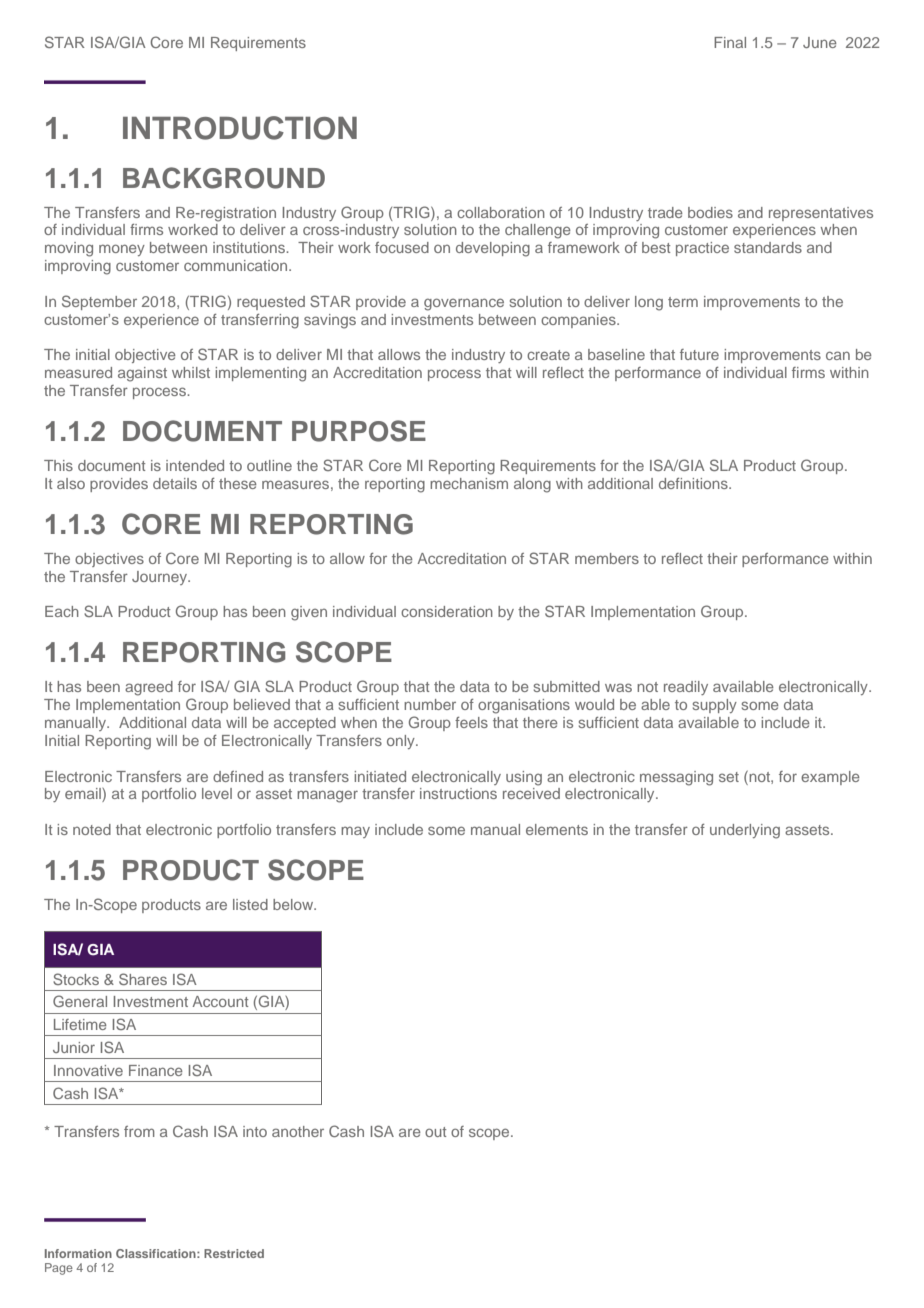  What do you see at coordinates (501, 212) in the screenshot?
I see `collaboration` at bounding box center [501, 212].
